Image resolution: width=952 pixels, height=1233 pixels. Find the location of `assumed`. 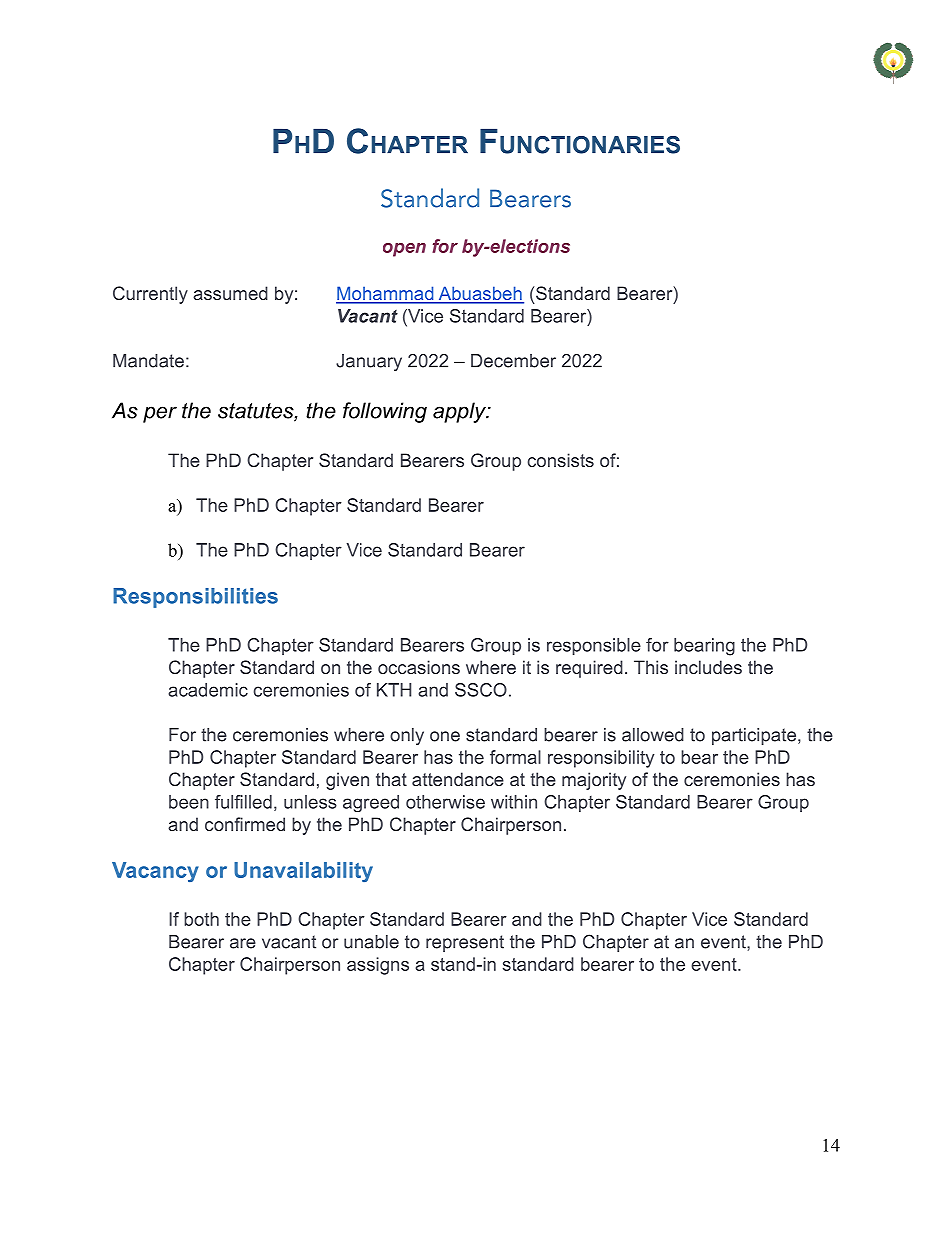

assumed is located at coordinates (230, 293).
